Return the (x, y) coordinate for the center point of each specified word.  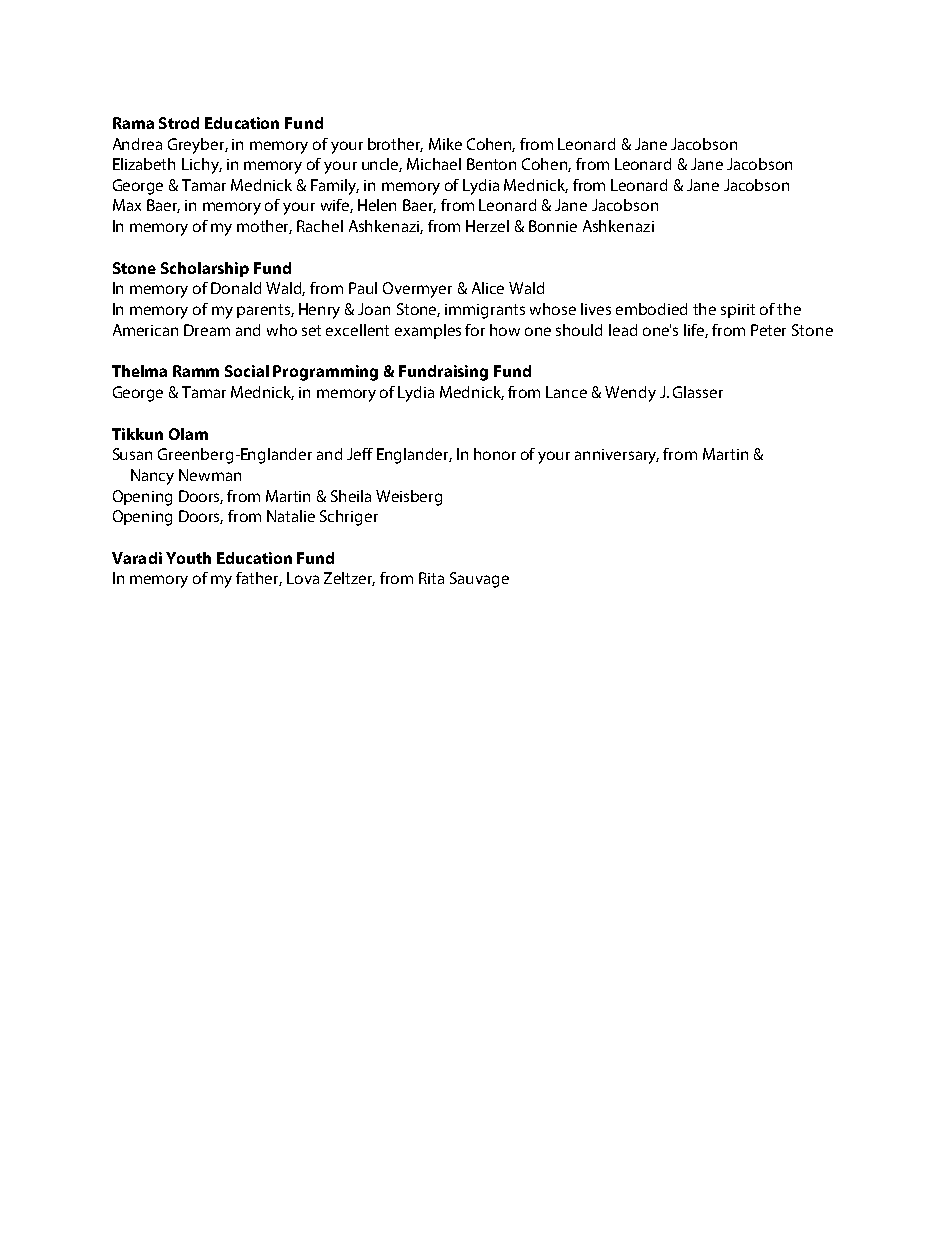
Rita (431, 578)
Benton (491, 164)
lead (623, 330)
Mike (445, 144)
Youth (188, 558)
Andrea (137, 144)
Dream (207, 330)
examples (428, 331)
